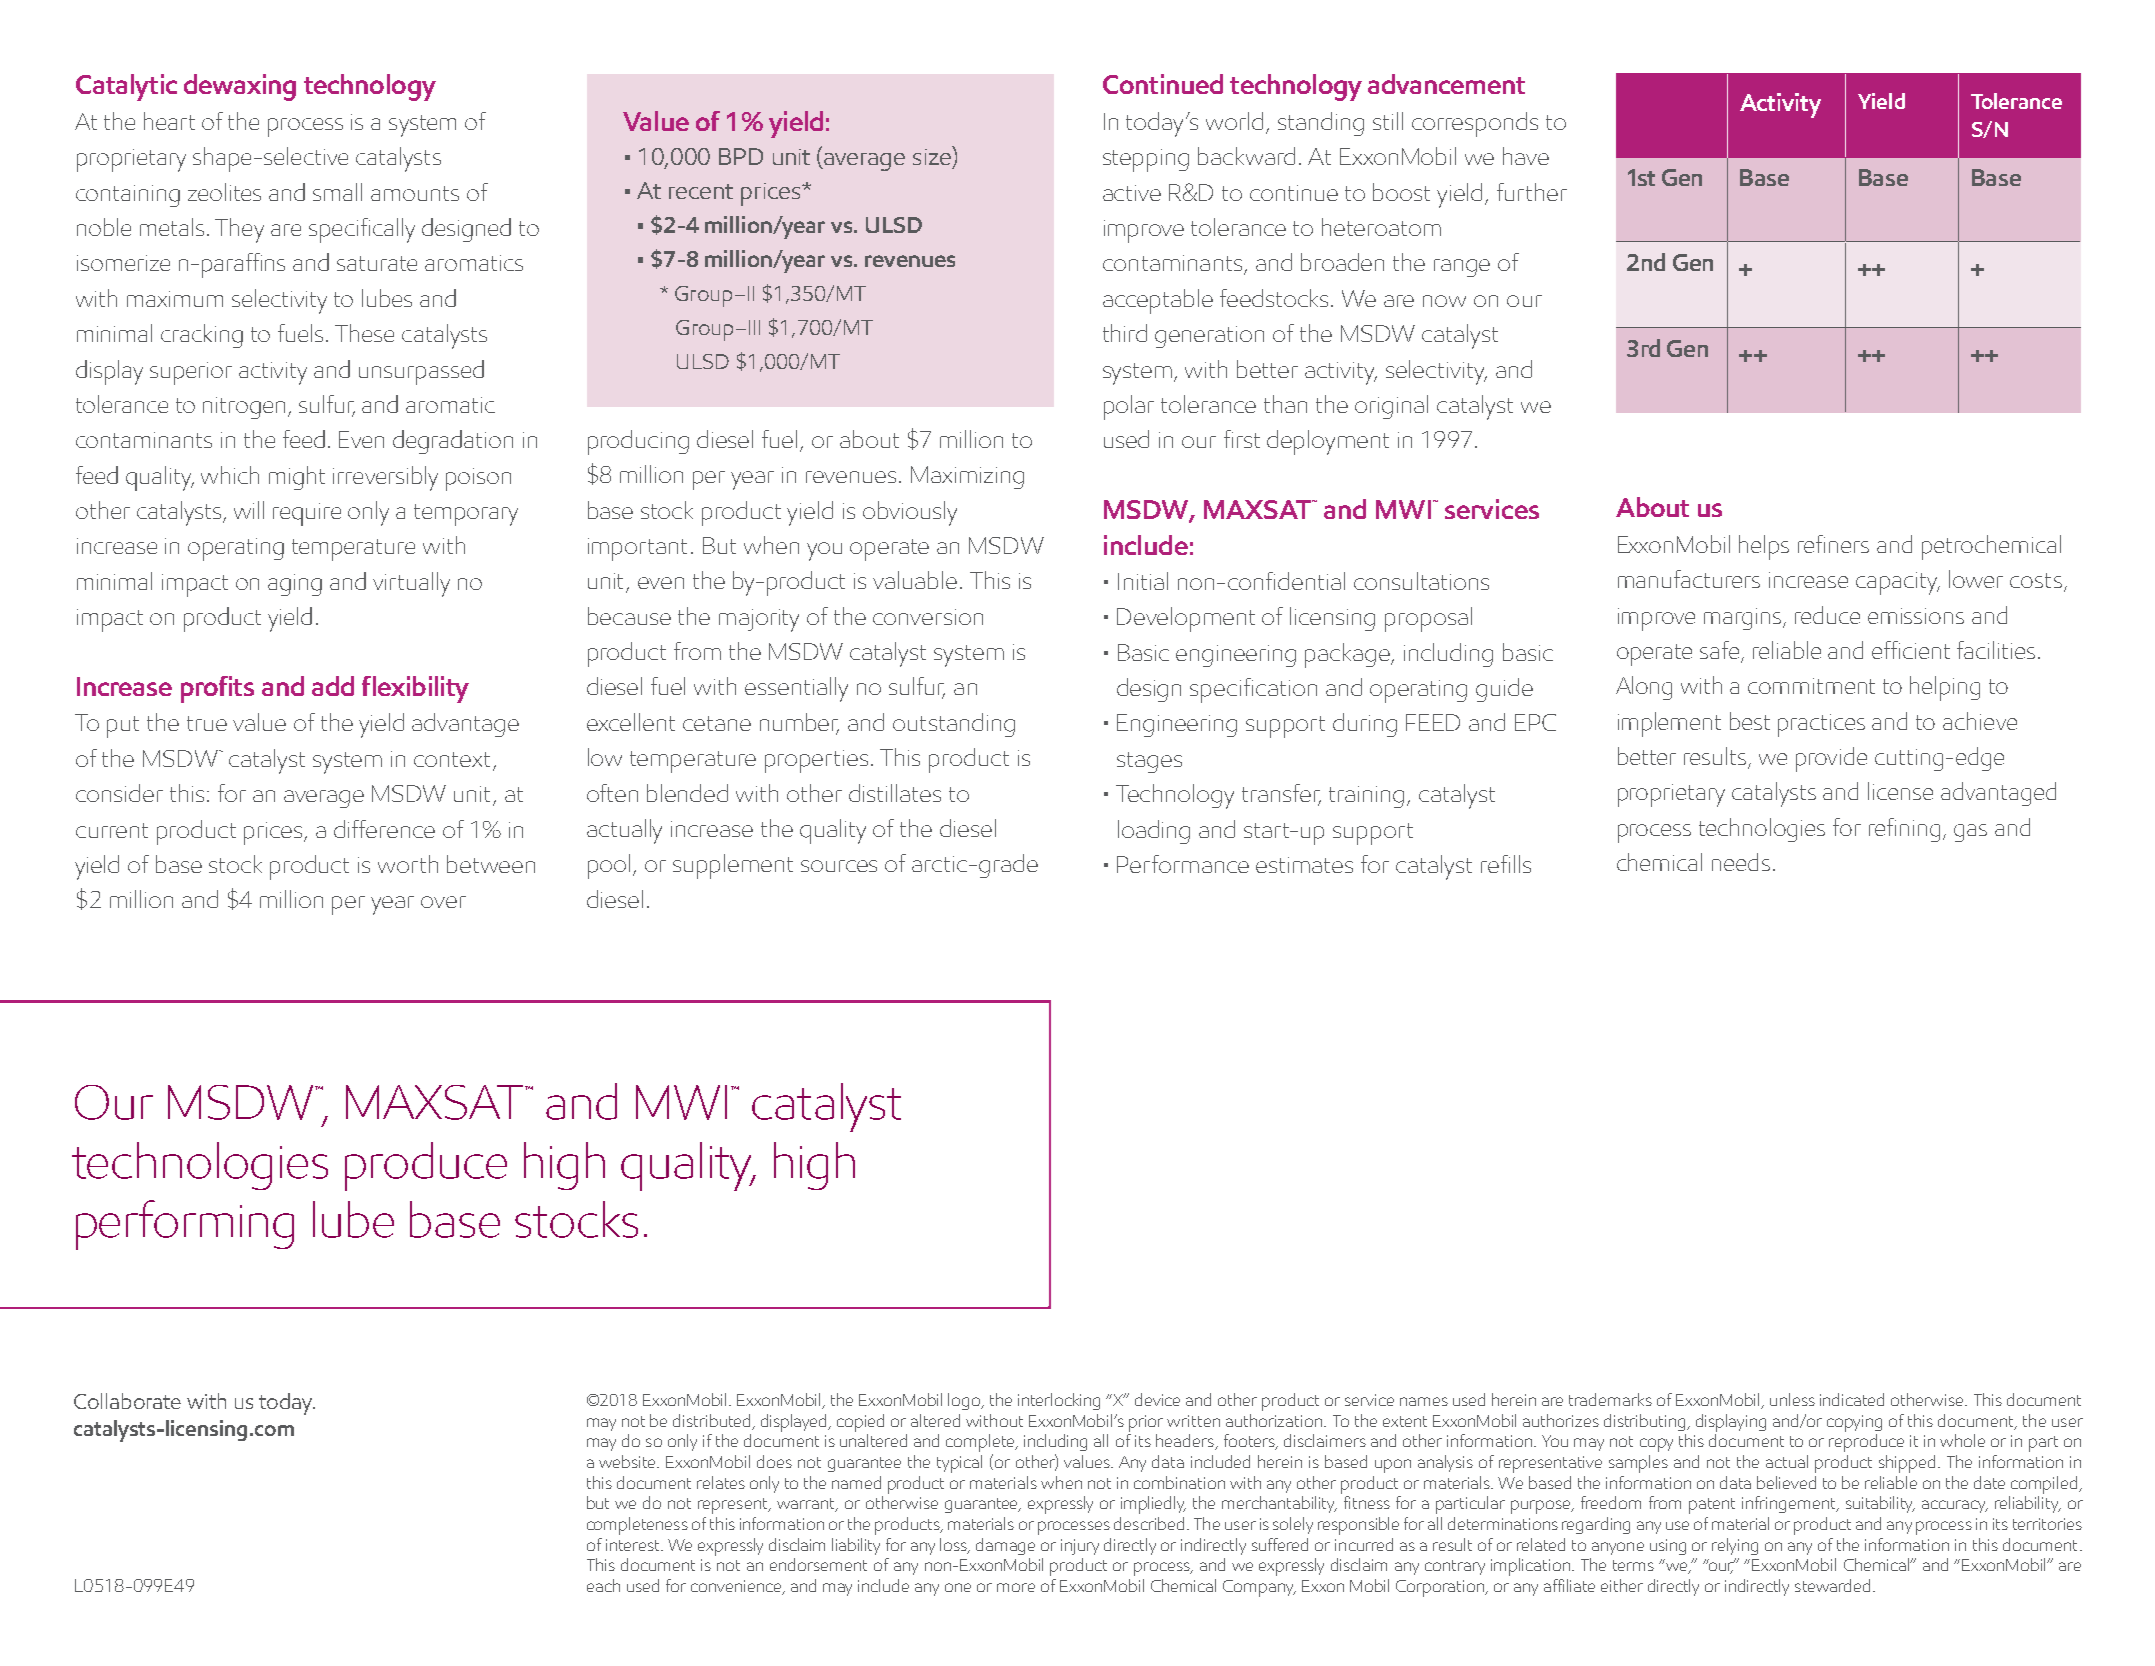  I want to click on stepping, so click(1146, 160).
